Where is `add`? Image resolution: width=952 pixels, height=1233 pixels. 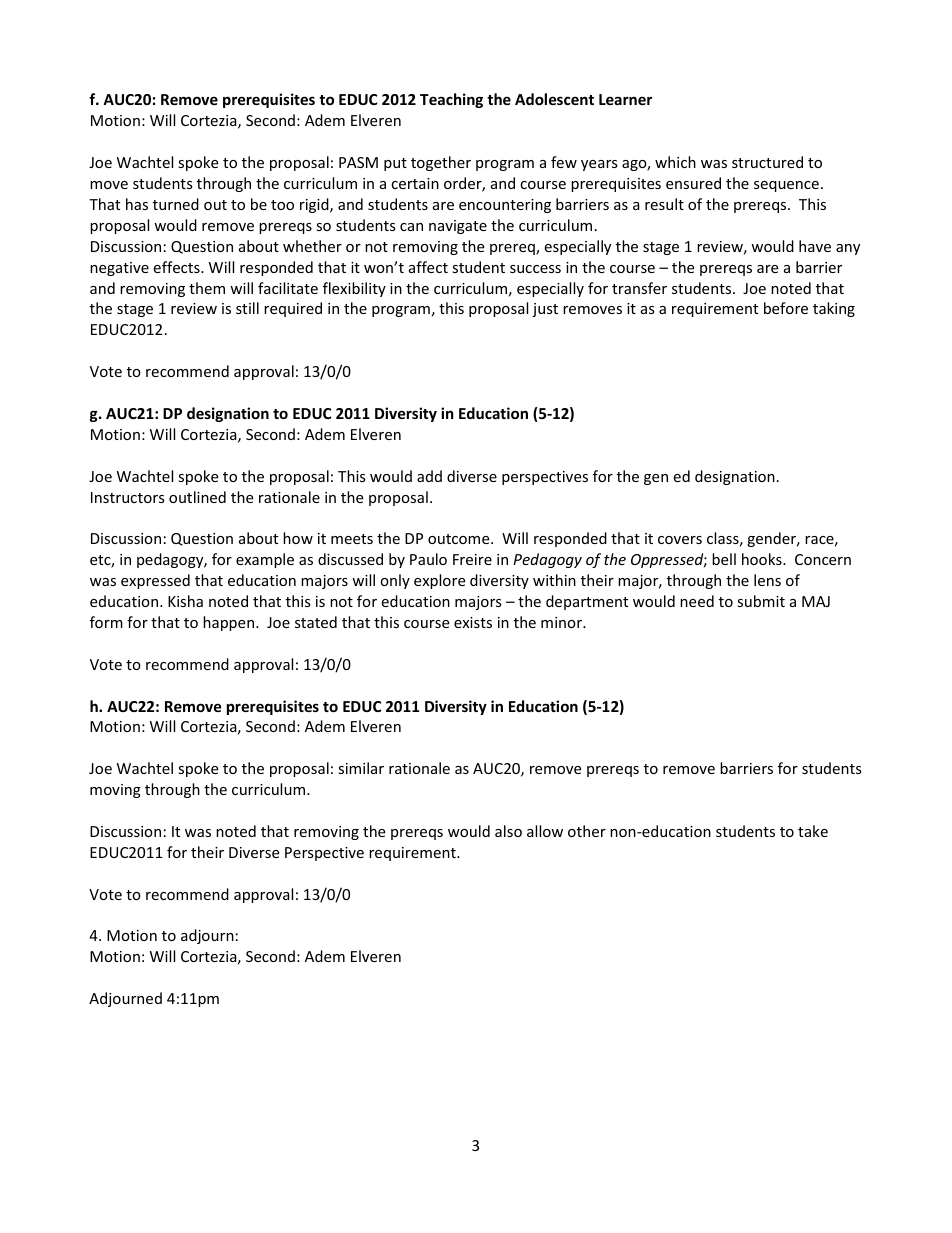 add is located at coordinates (429, 476).
